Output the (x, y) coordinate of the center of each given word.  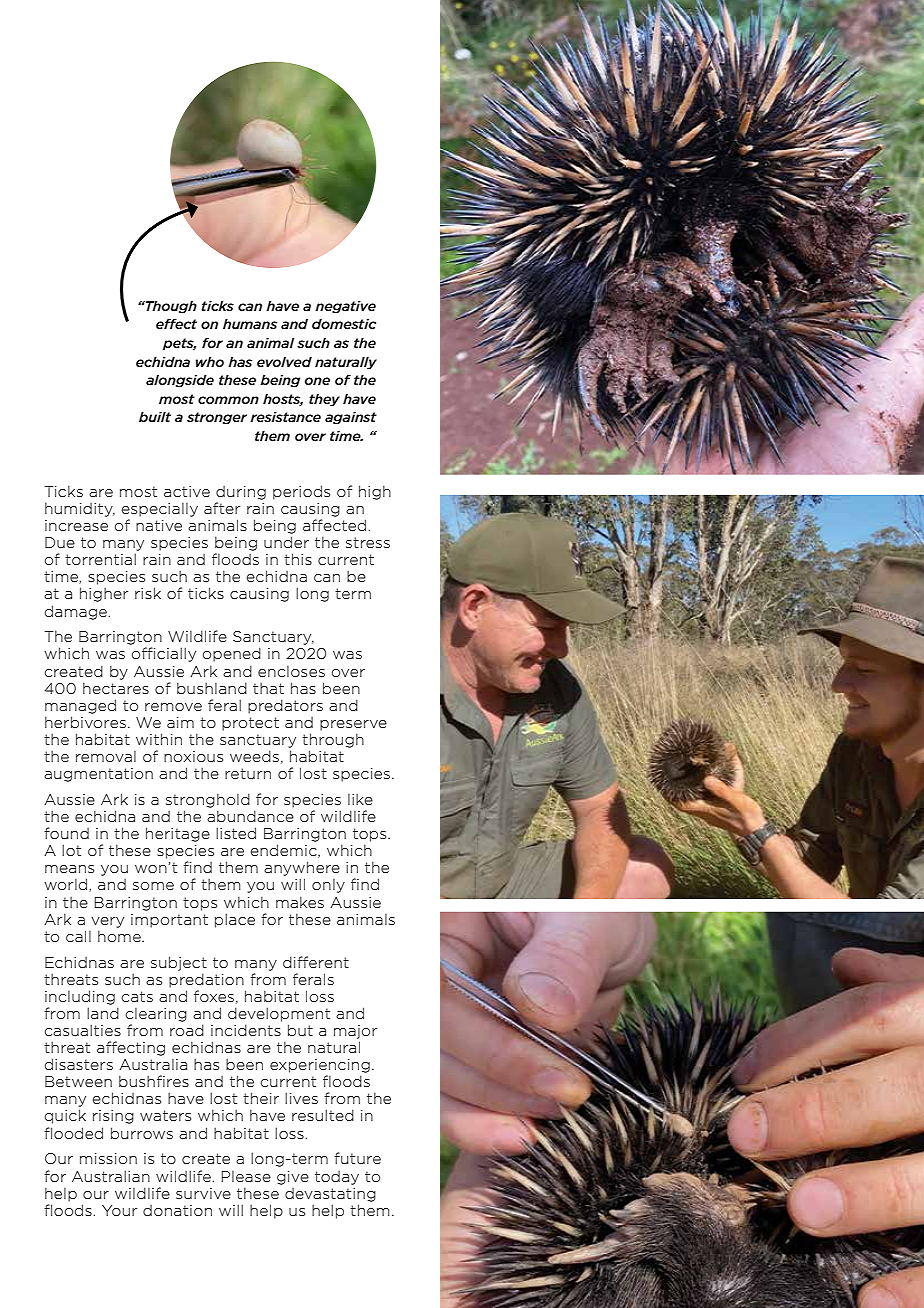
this (298, 559)
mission (108, 1158)
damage (76, 612)
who (210, 361)
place (235, 920)
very (107, 922)
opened (232, 654)
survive (203, 1193)
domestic (344, 323)
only (328, 886)
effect (176, 323)
